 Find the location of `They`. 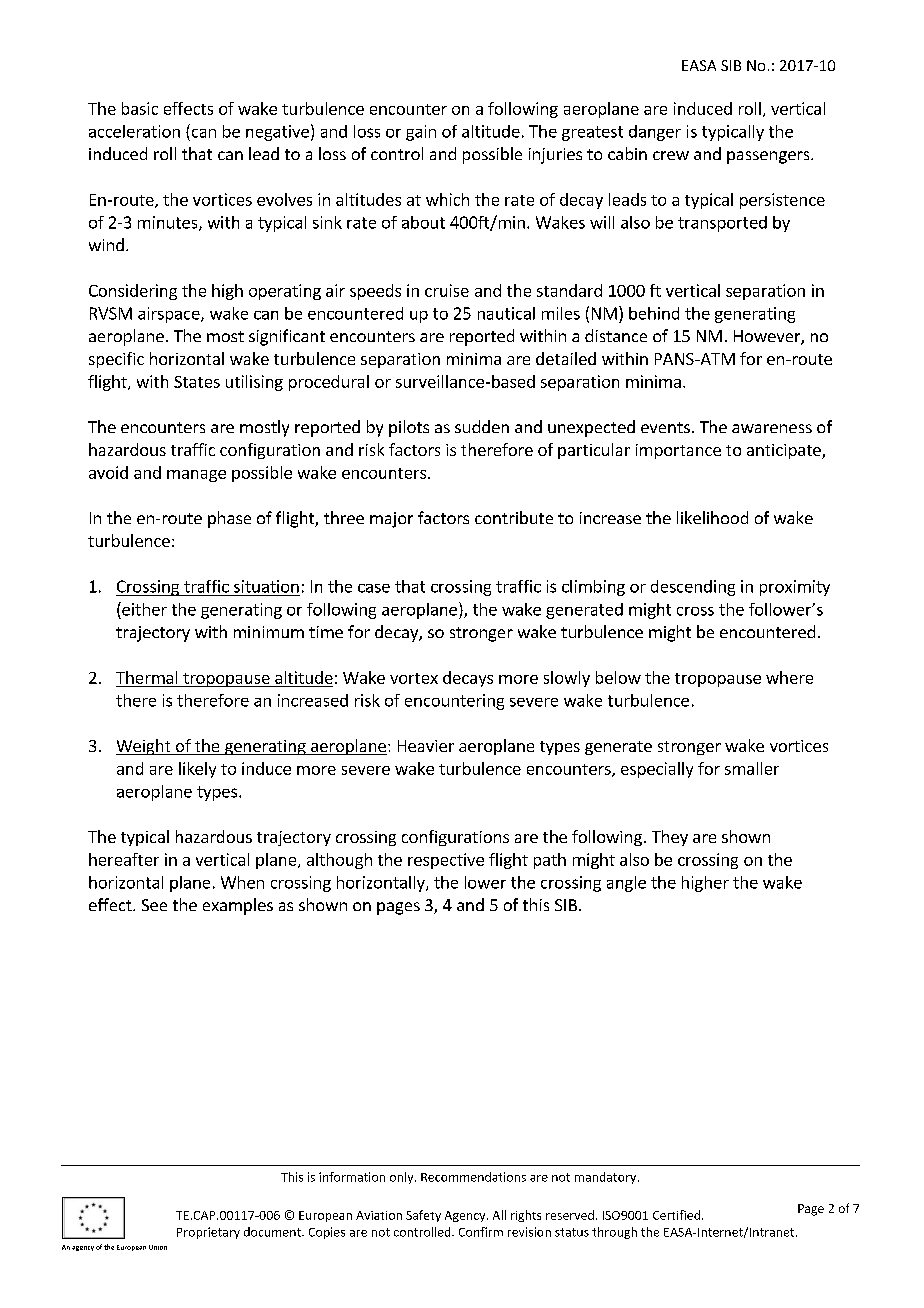

They is located at coordinates (670, 838).
